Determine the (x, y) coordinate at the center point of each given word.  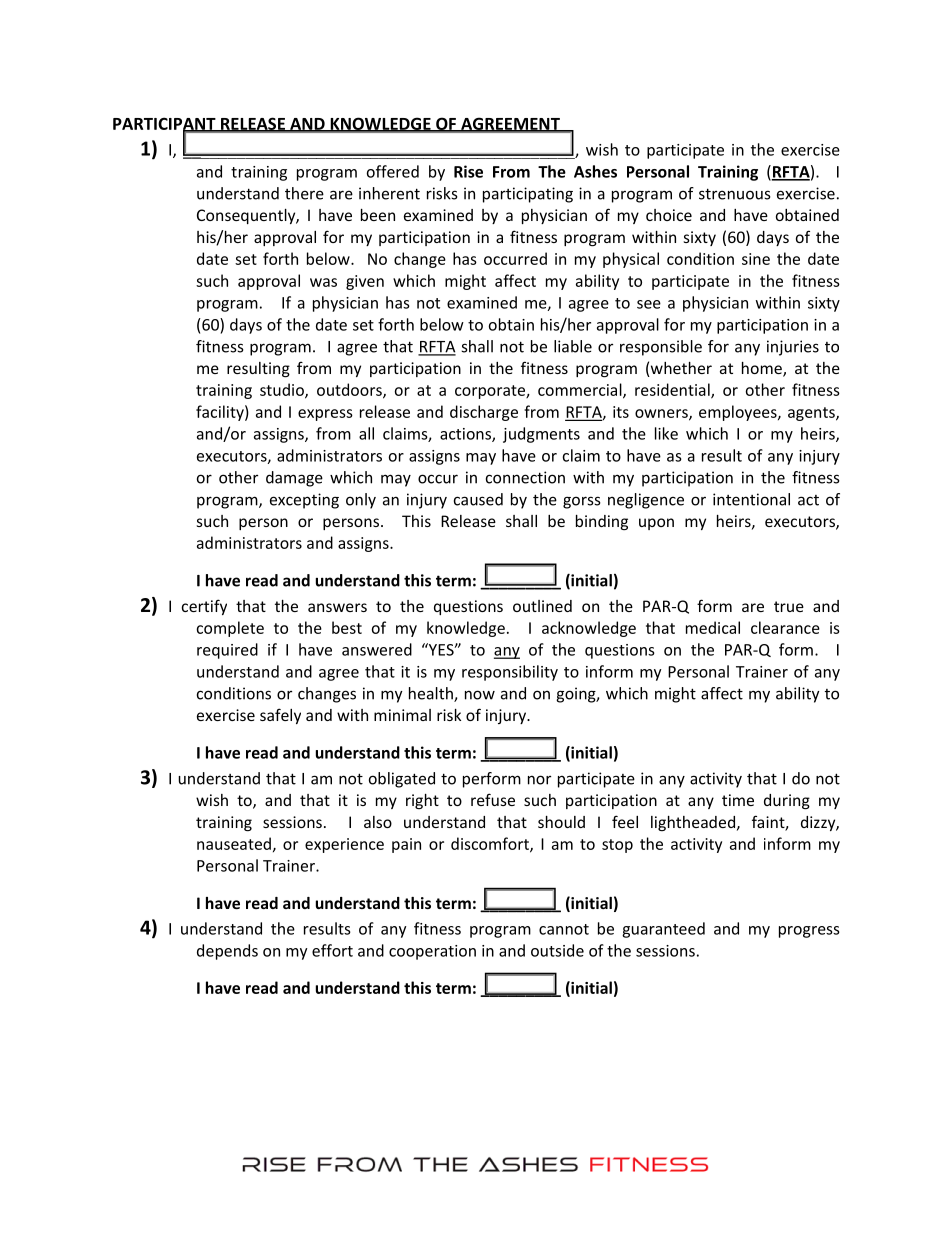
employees (739, 413)
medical (713, 627)
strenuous (735, 194)
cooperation (432, 952)
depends (227, 952)
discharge (484, 413)
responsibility (510, 673)
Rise (468, 171)
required (227, 651)
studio (283, 390)
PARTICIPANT (165, 124)
